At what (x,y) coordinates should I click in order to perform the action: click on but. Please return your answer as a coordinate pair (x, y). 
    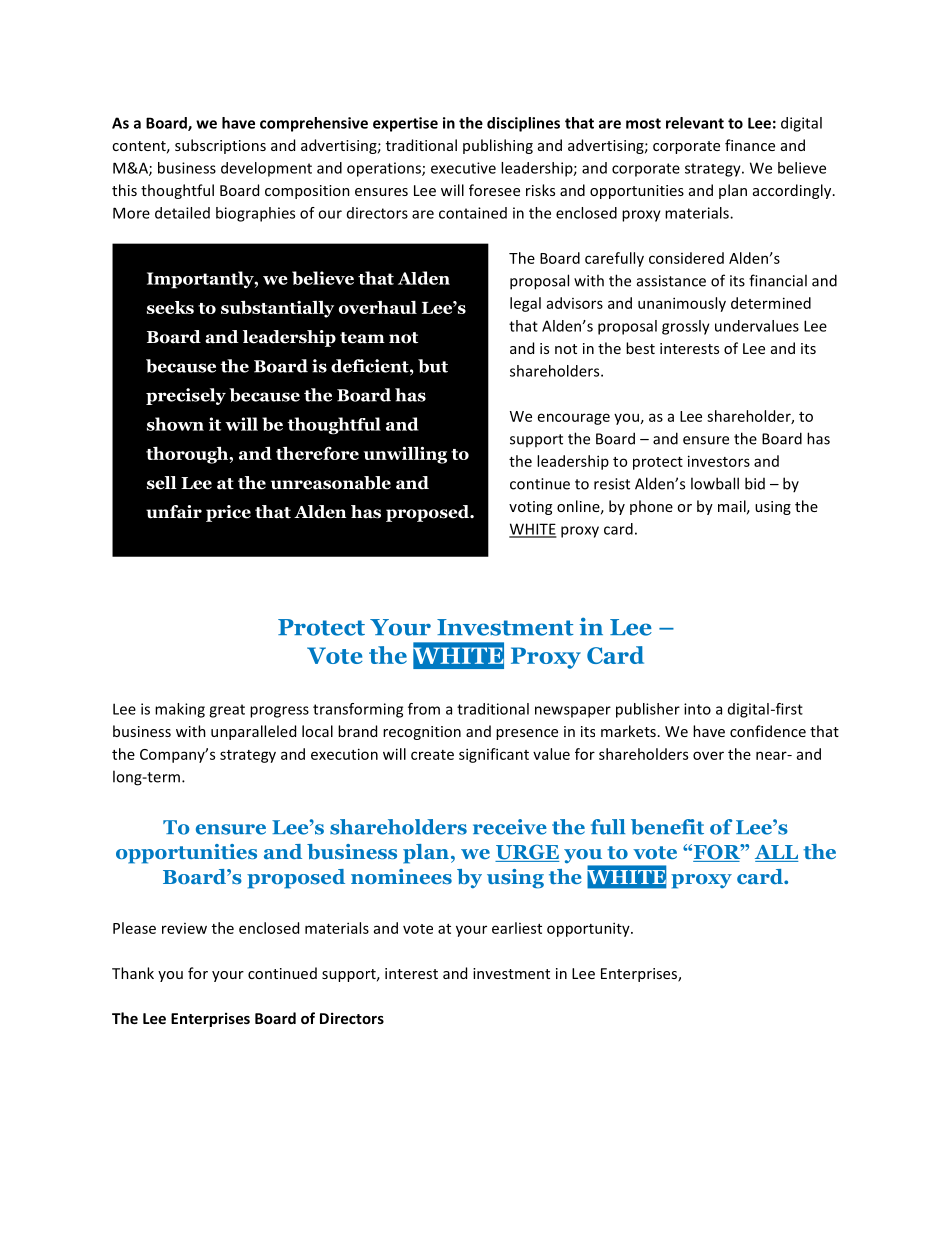
    Looking at the image, I should click on (433, 366).
